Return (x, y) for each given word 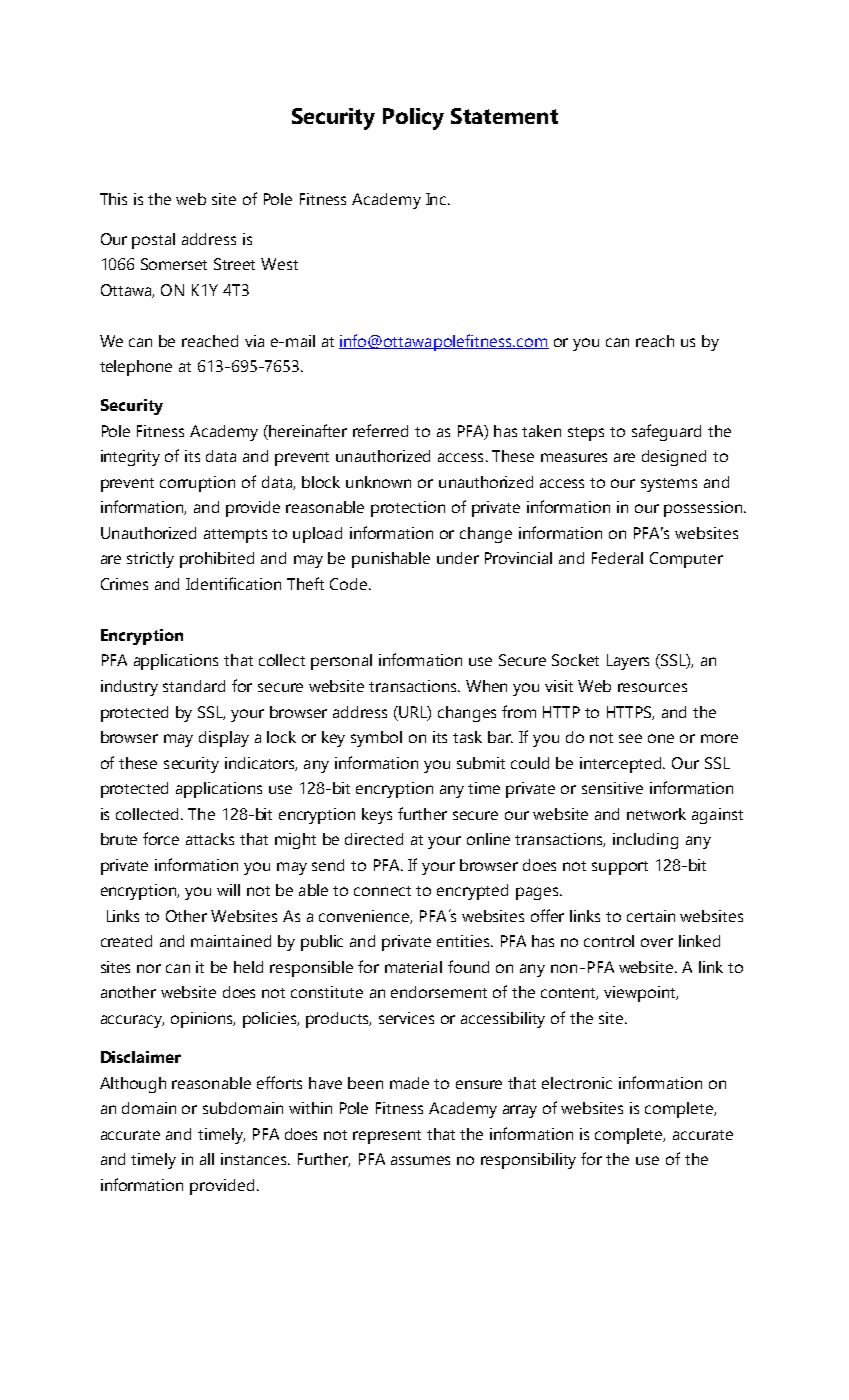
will (228, 890)
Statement (504, 116)
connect (382, 891)
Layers (628, 662)
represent (387, 1137)
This (113, 199)
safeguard (666, 432)
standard (194, 686)
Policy (413, 119)
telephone (136, 368)
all (207, 1159)
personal (341, 662)
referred (380, 430)
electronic (577, 1083)
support (620, 868)
